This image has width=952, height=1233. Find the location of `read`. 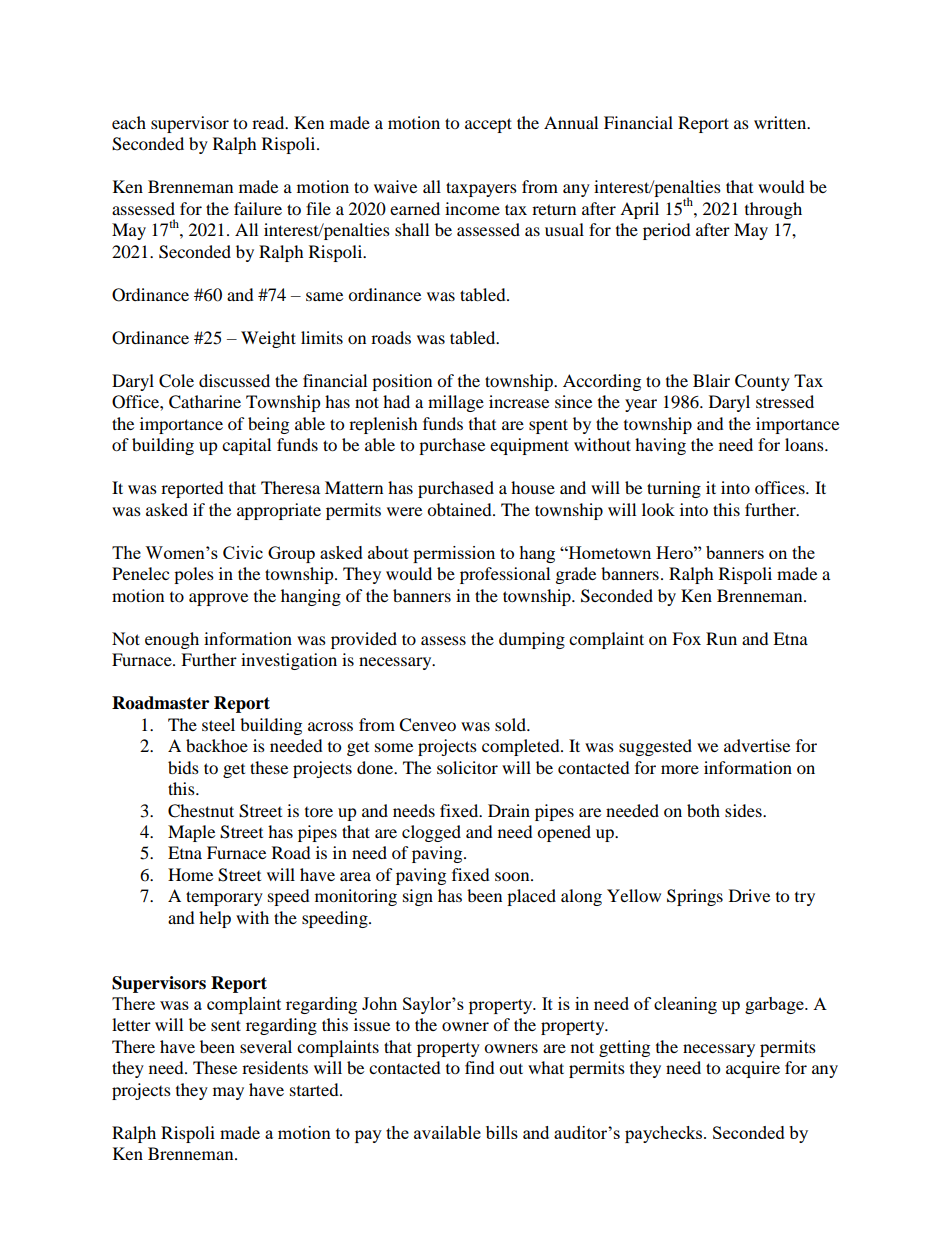

read is located at coordinates (269, 122).
